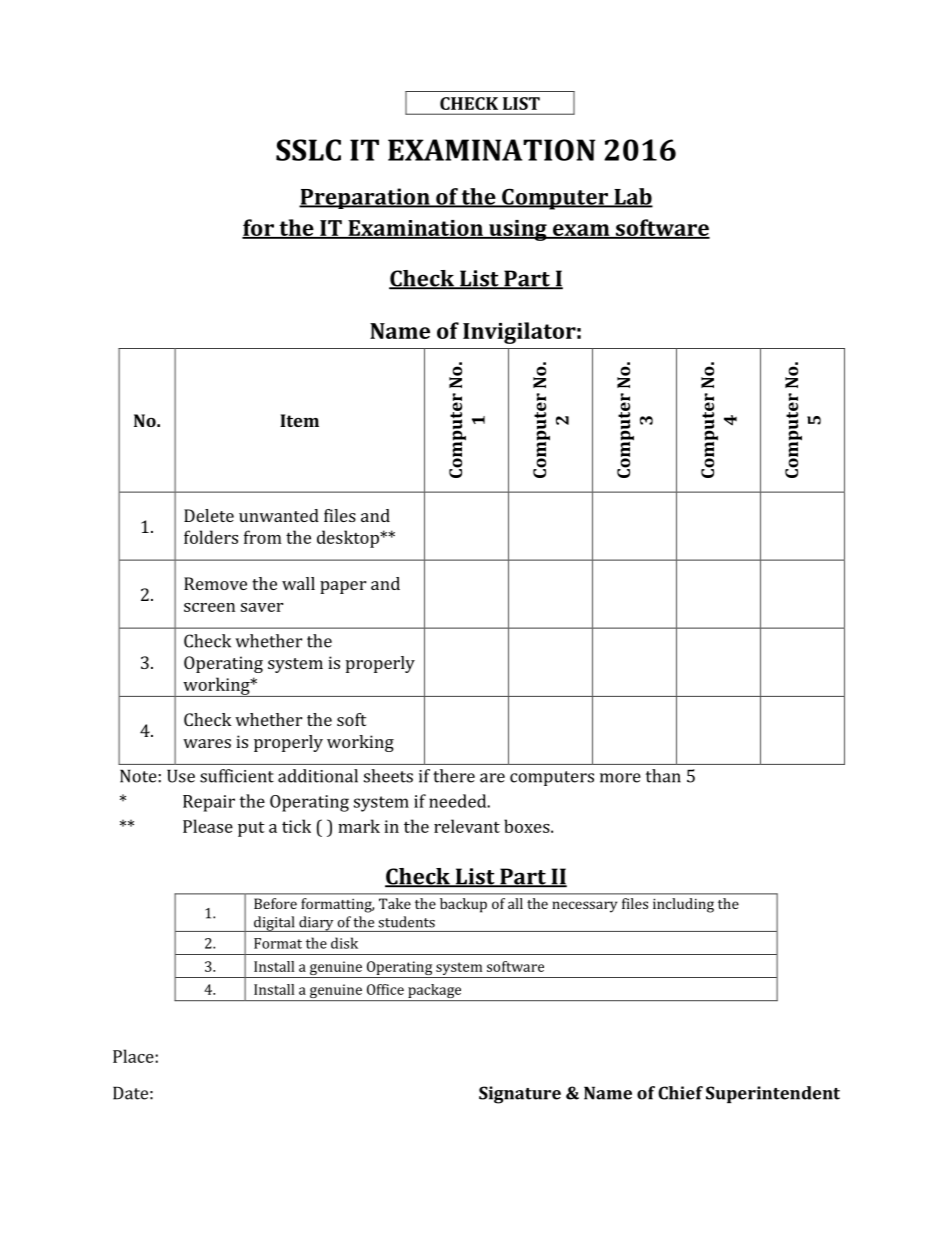  What do you see at coordinates (365, 198) in the image?
I see `Preparation` at bounding box center [365, 198].
